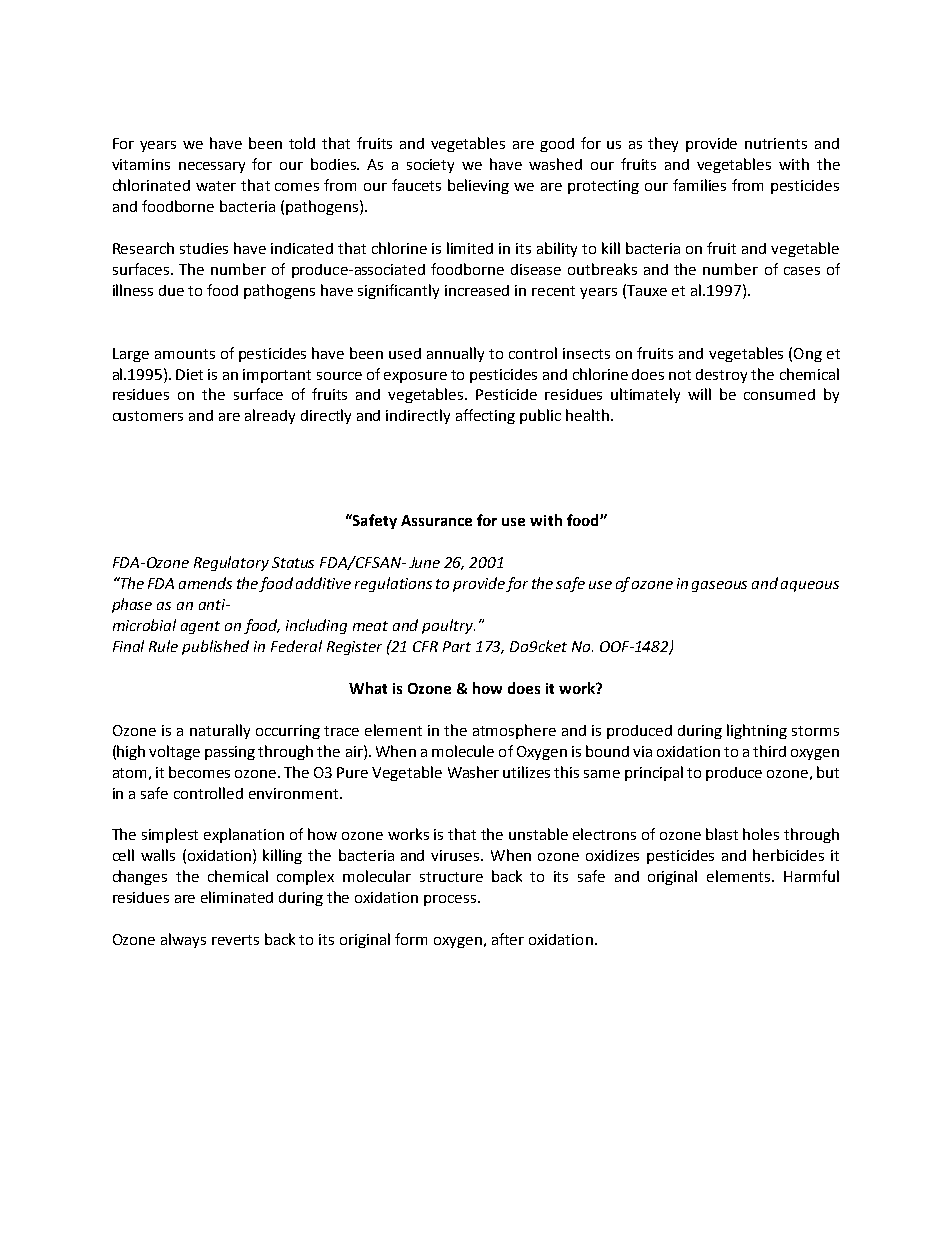 The image size is (952, 1233). Describe the element at coordinates (457, 646) in the screenshot. I see `Part` at that location.
